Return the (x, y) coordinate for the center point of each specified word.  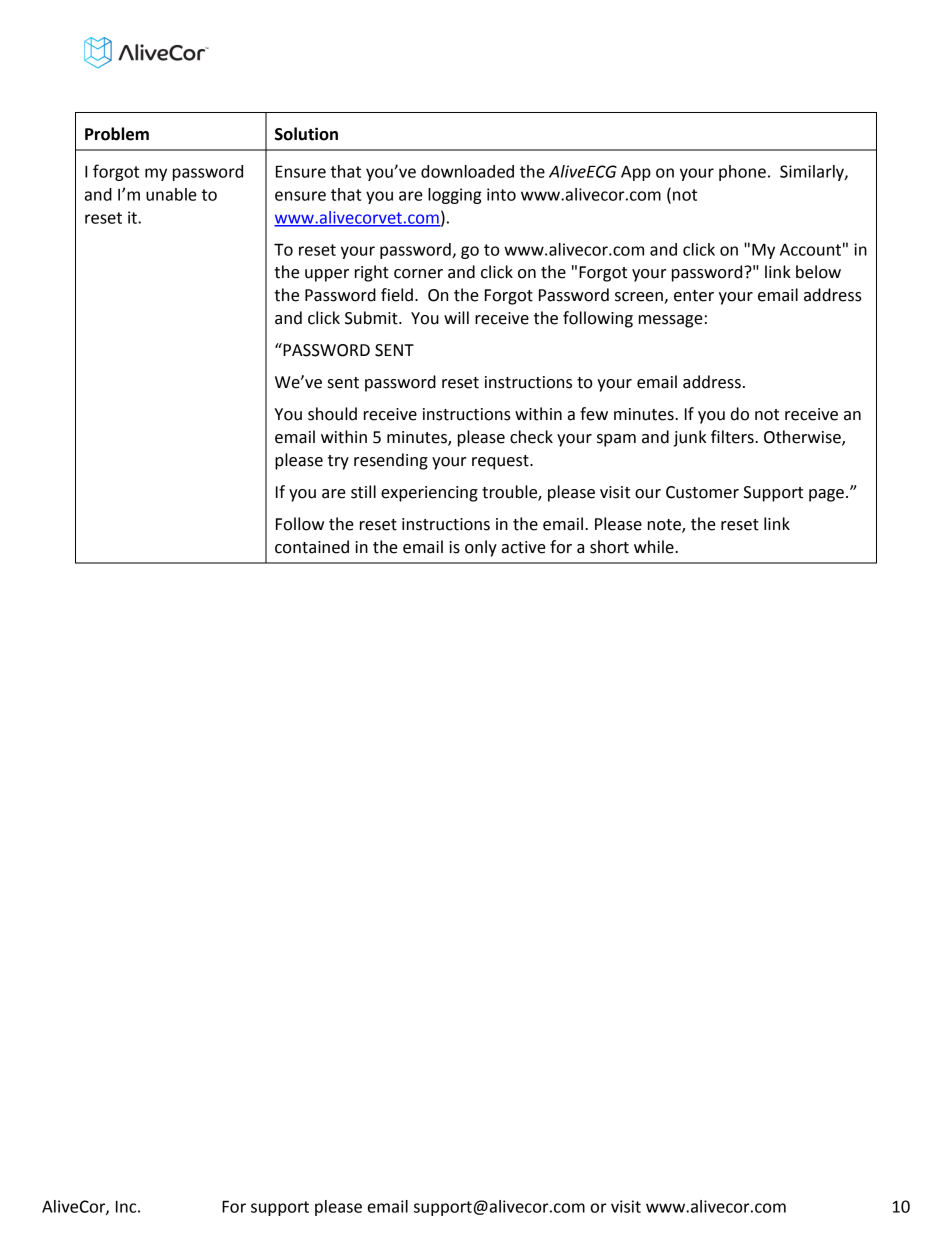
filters (733, 437)
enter (694, 296)
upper (327, 275)
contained (312, 547)
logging (455, 196)
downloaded (467, 171)
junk (689, 438)
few (594, 414)
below (818, 272)
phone (742, 173)
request (501, 462)
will (456, 317)
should (332, 414)
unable (171, 194)
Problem (117, 134)
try (338, 462)
